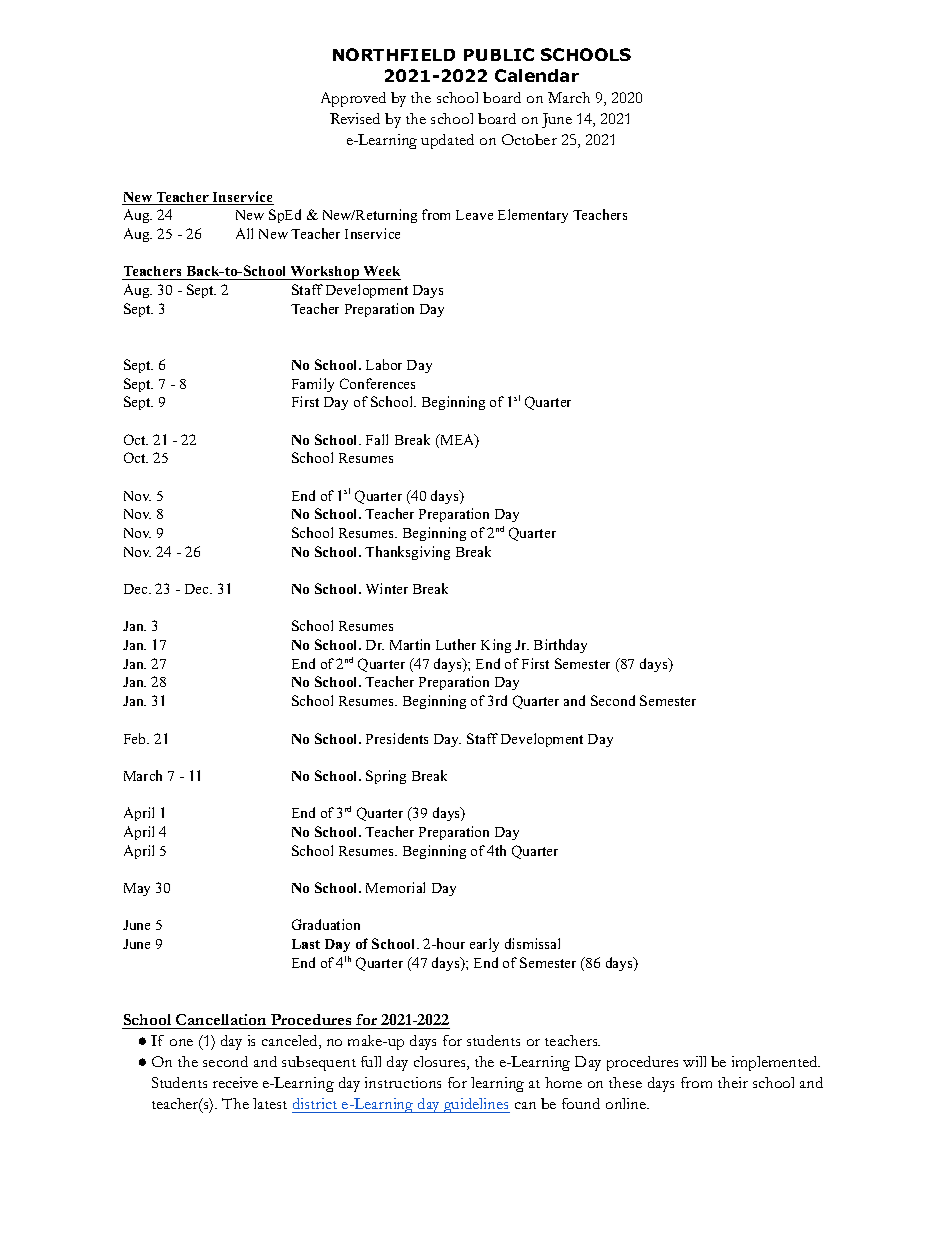 Image resolution: width=952 pixels, height=1233 pixels. I want to click on receive, so click(235, 1082).
